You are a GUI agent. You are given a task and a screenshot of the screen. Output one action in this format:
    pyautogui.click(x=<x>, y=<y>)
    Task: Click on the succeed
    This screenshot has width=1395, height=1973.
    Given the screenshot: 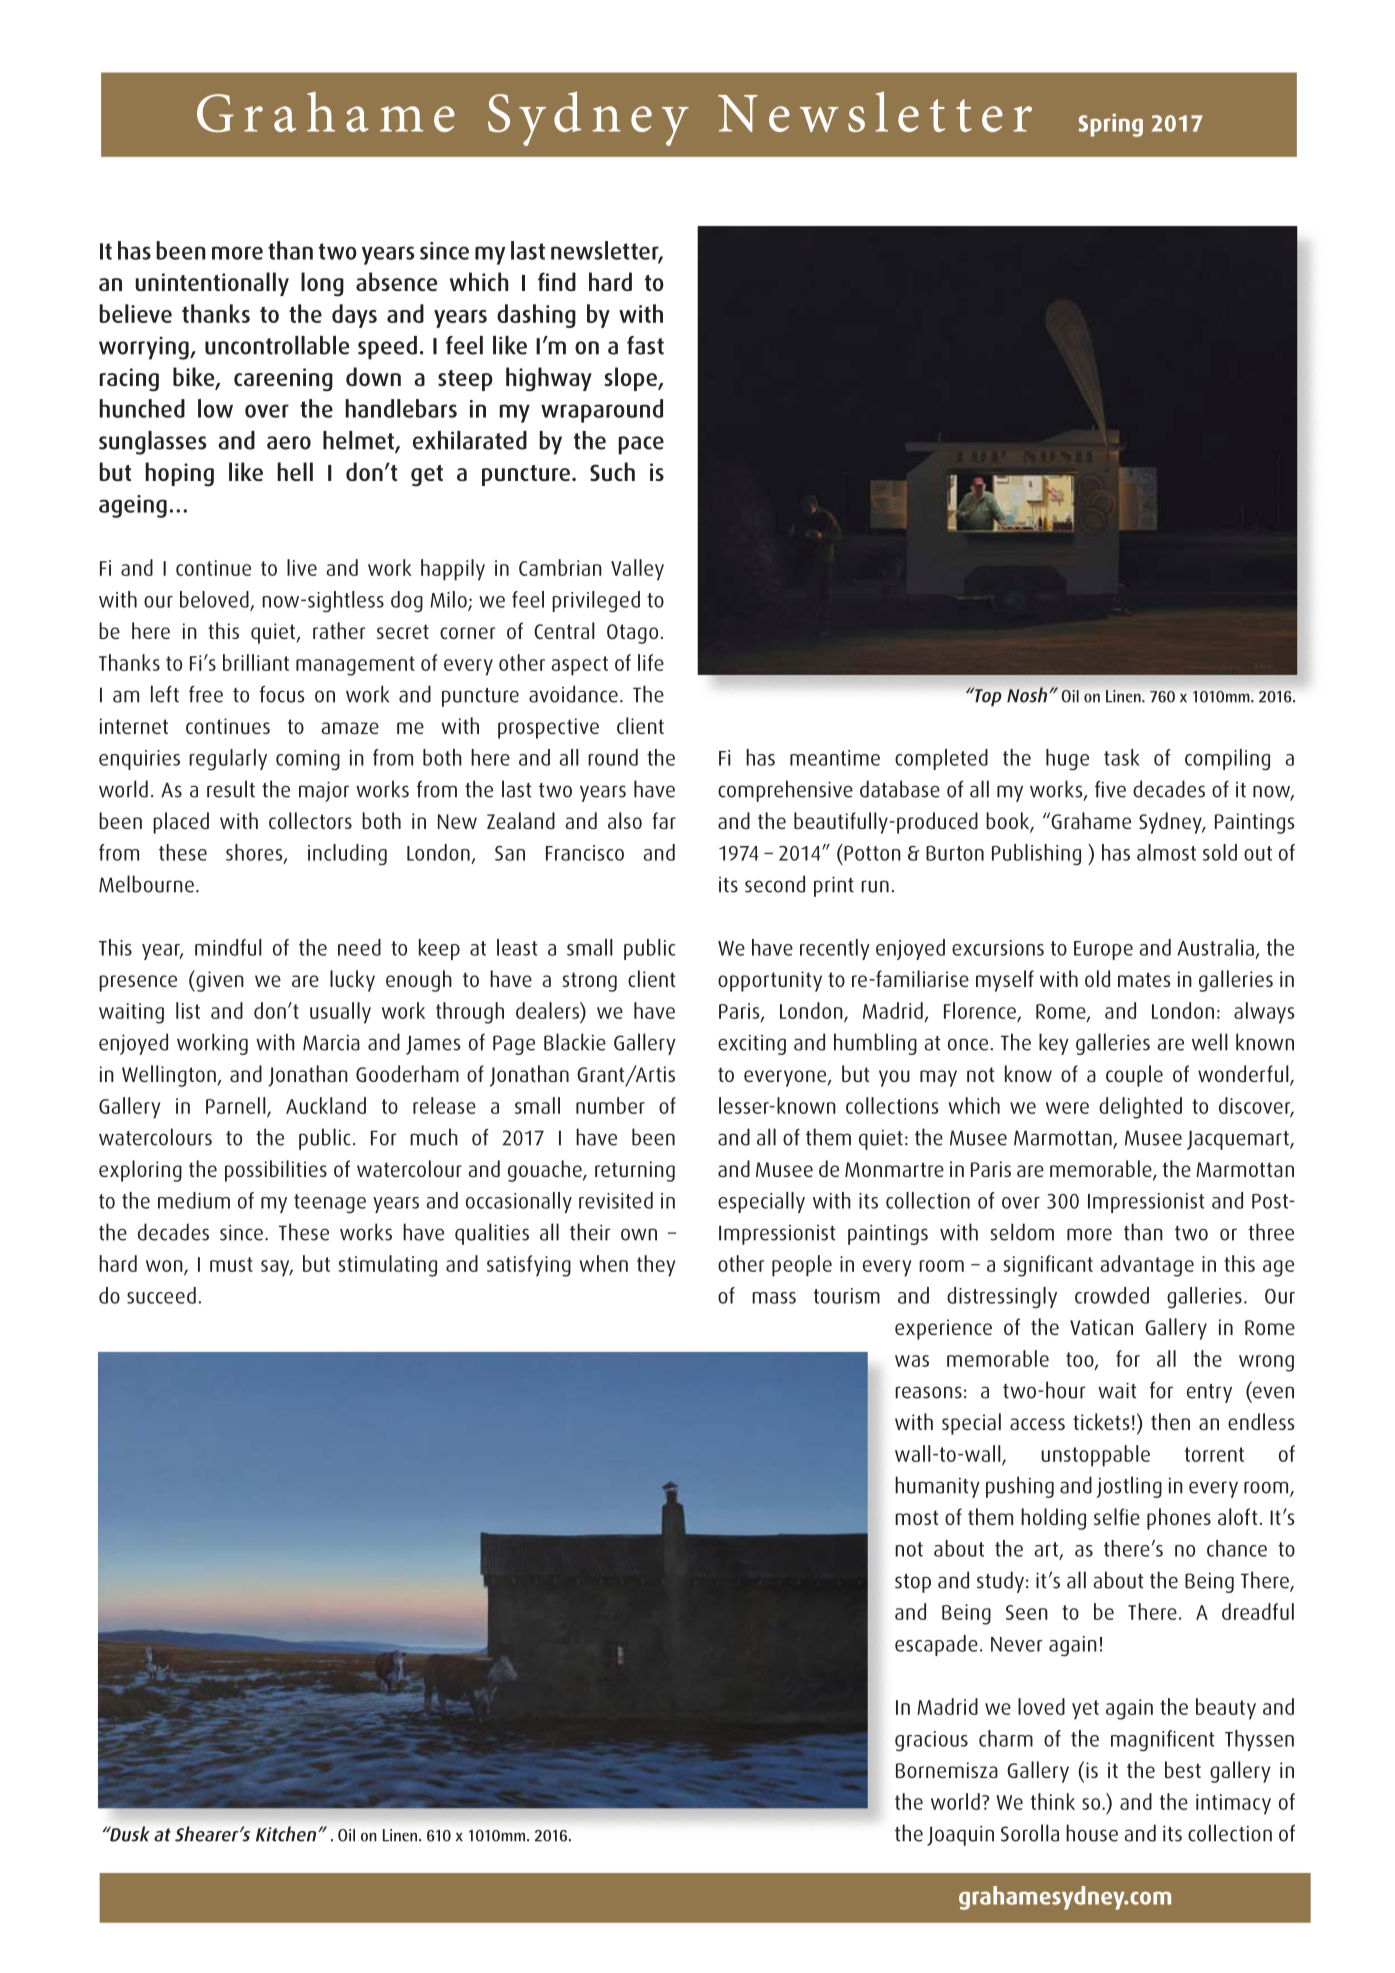 What is the action you would take?
    pyautogui.click(x=161, y=1295)
